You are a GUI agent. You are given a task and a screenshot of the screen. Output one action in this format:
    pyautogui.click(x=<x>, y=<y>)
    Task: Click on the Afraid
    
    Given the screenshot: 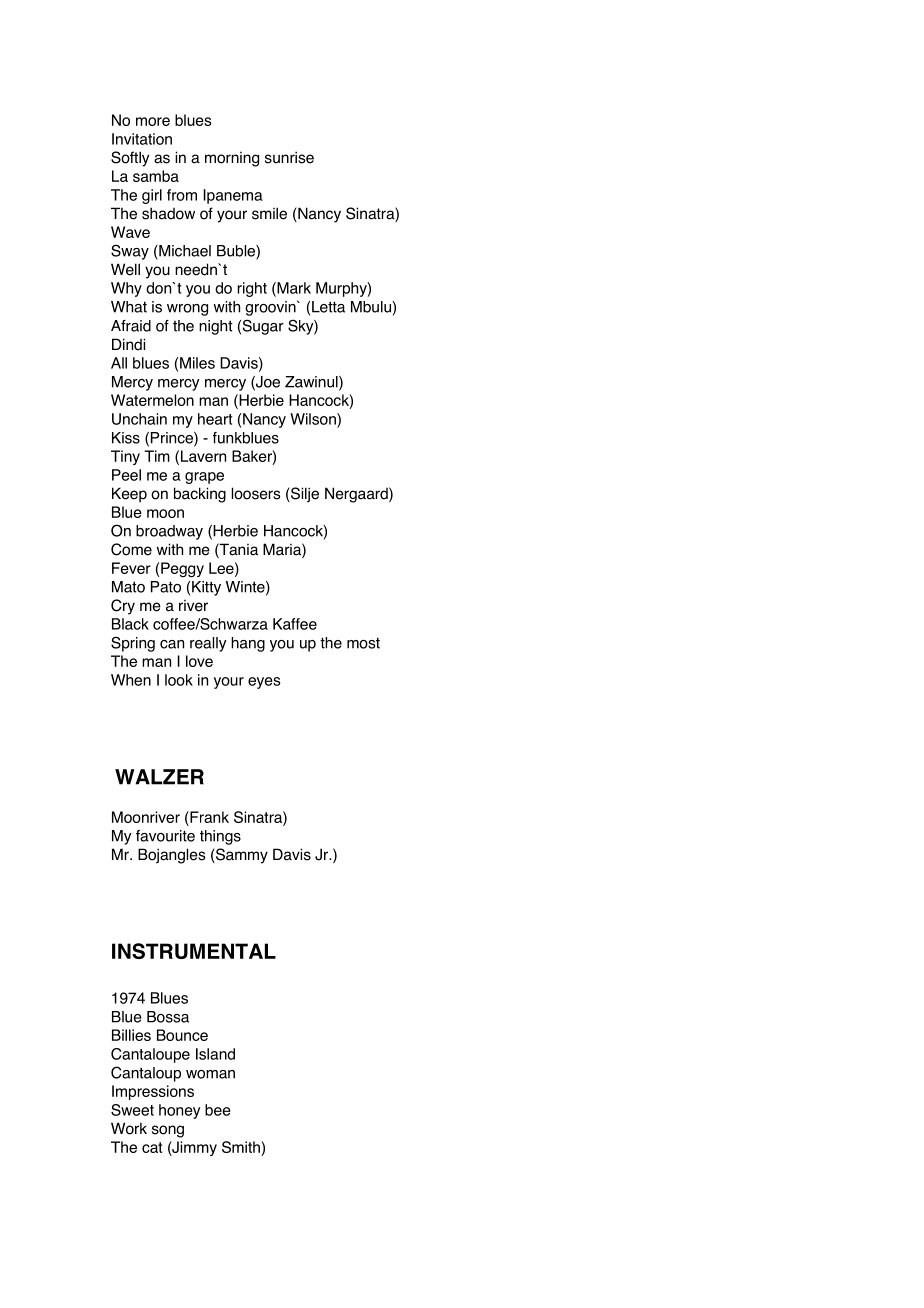 What is the action you would take?
    pyautogui.click(x=131, y=326)
